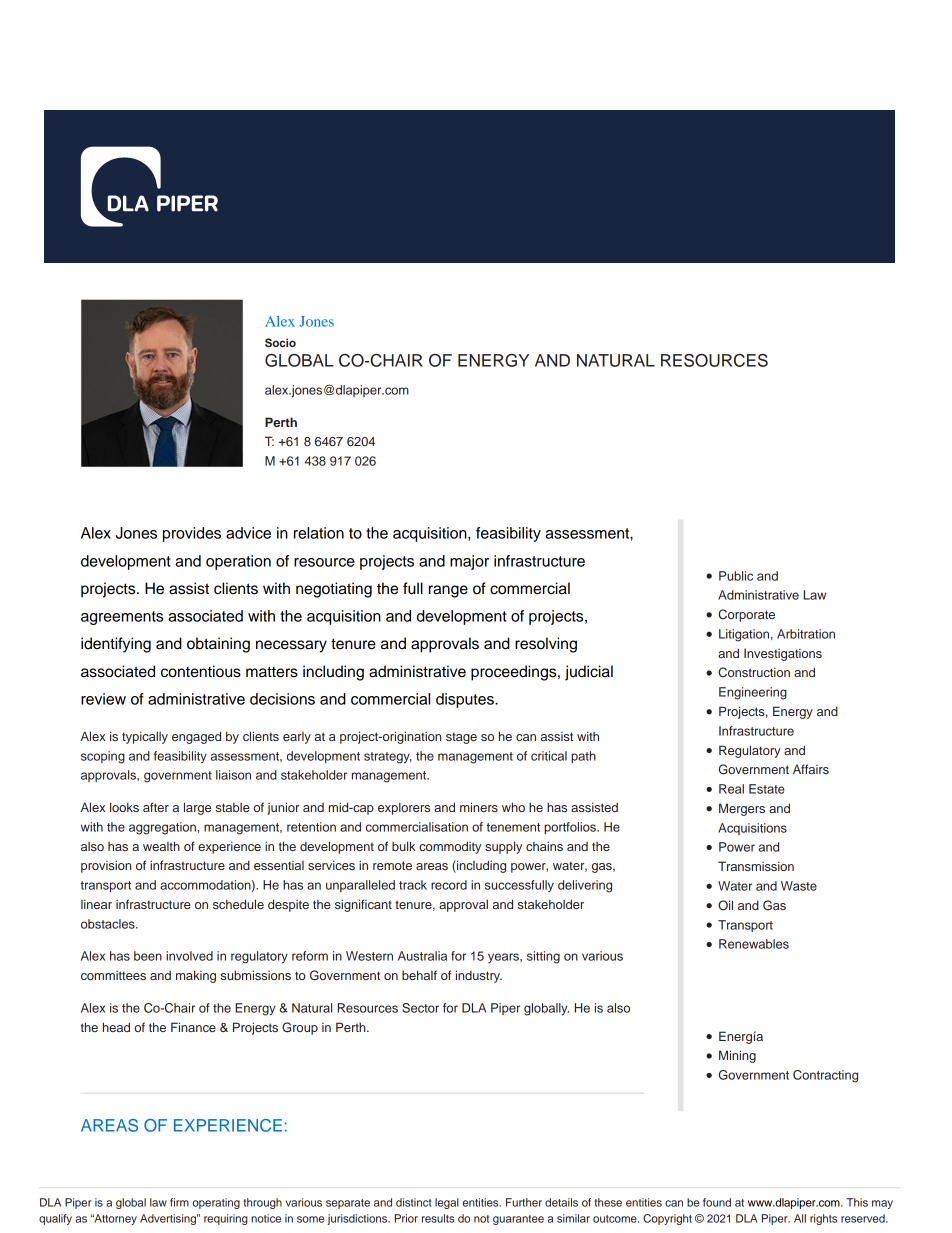  I want to click on miners, so click(479, 807).
